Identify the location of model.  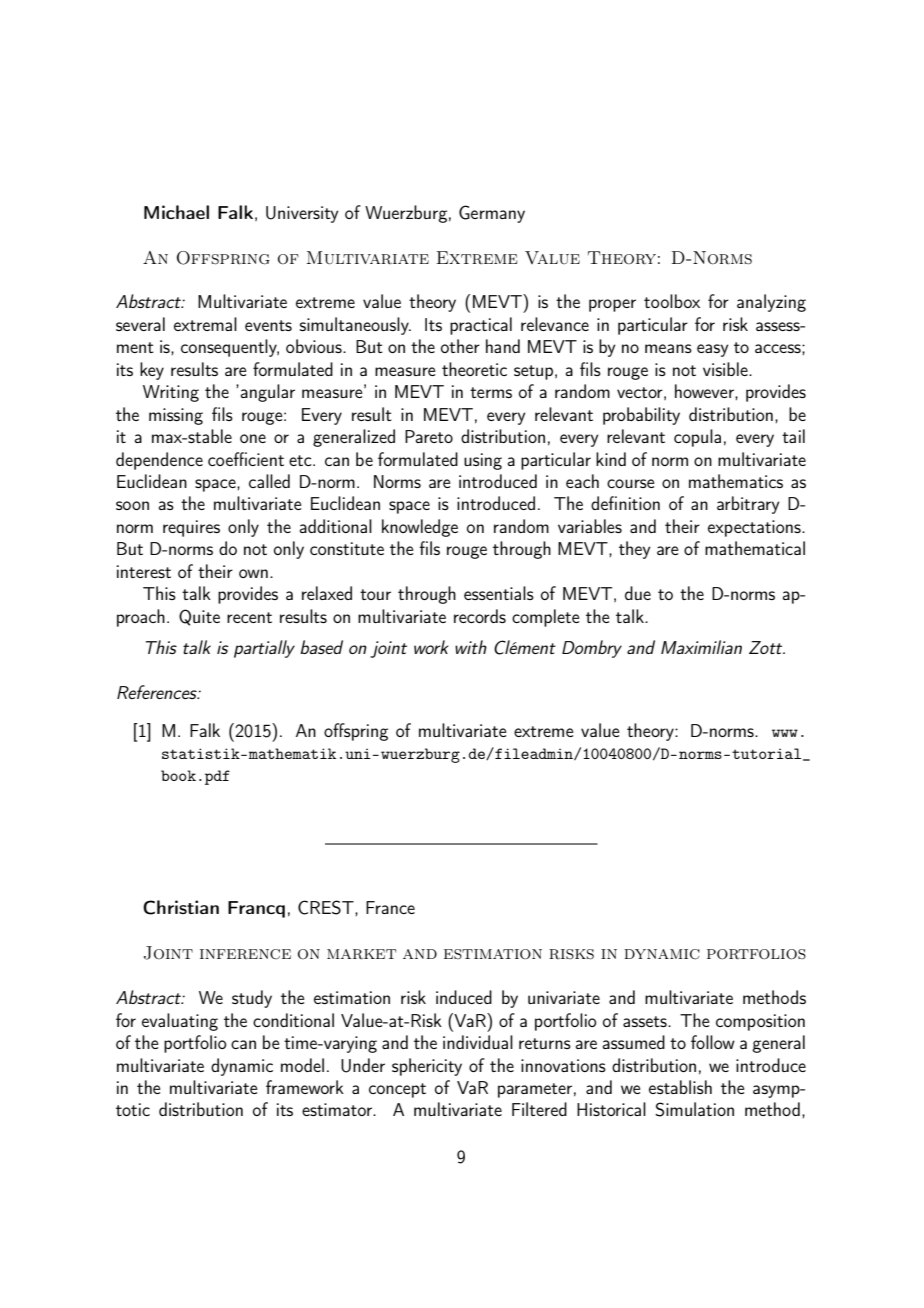
(302, 1065).
